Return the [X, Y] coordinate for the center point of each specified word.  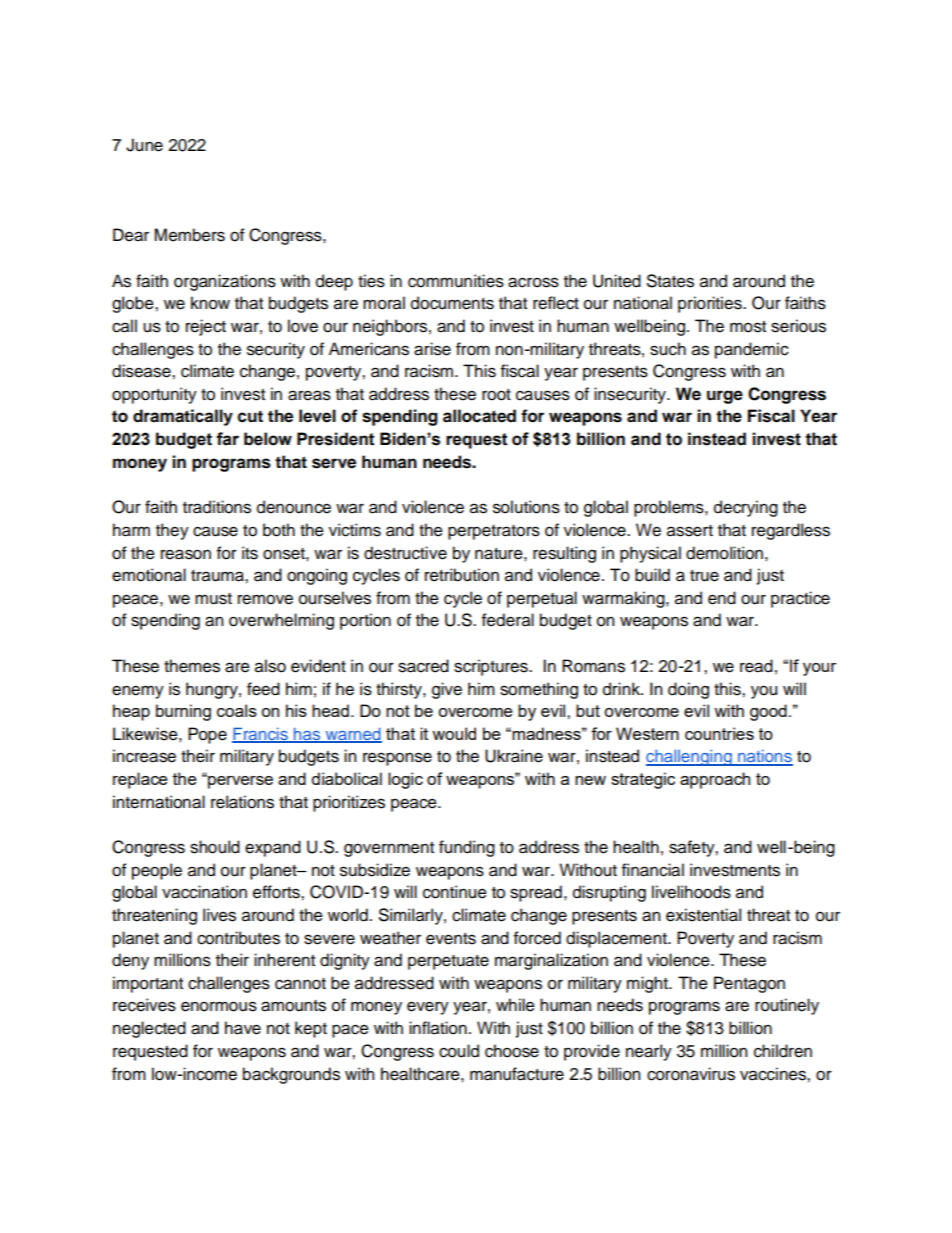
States [670, 281]
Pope [207, 735]
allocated [479, 416]
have [243, 1028]
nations [764, 757]
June [144, 145]
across [533, 282]
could [459, 1051]
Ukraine [514, 756]
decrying [746, 508]
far [227, 439]
